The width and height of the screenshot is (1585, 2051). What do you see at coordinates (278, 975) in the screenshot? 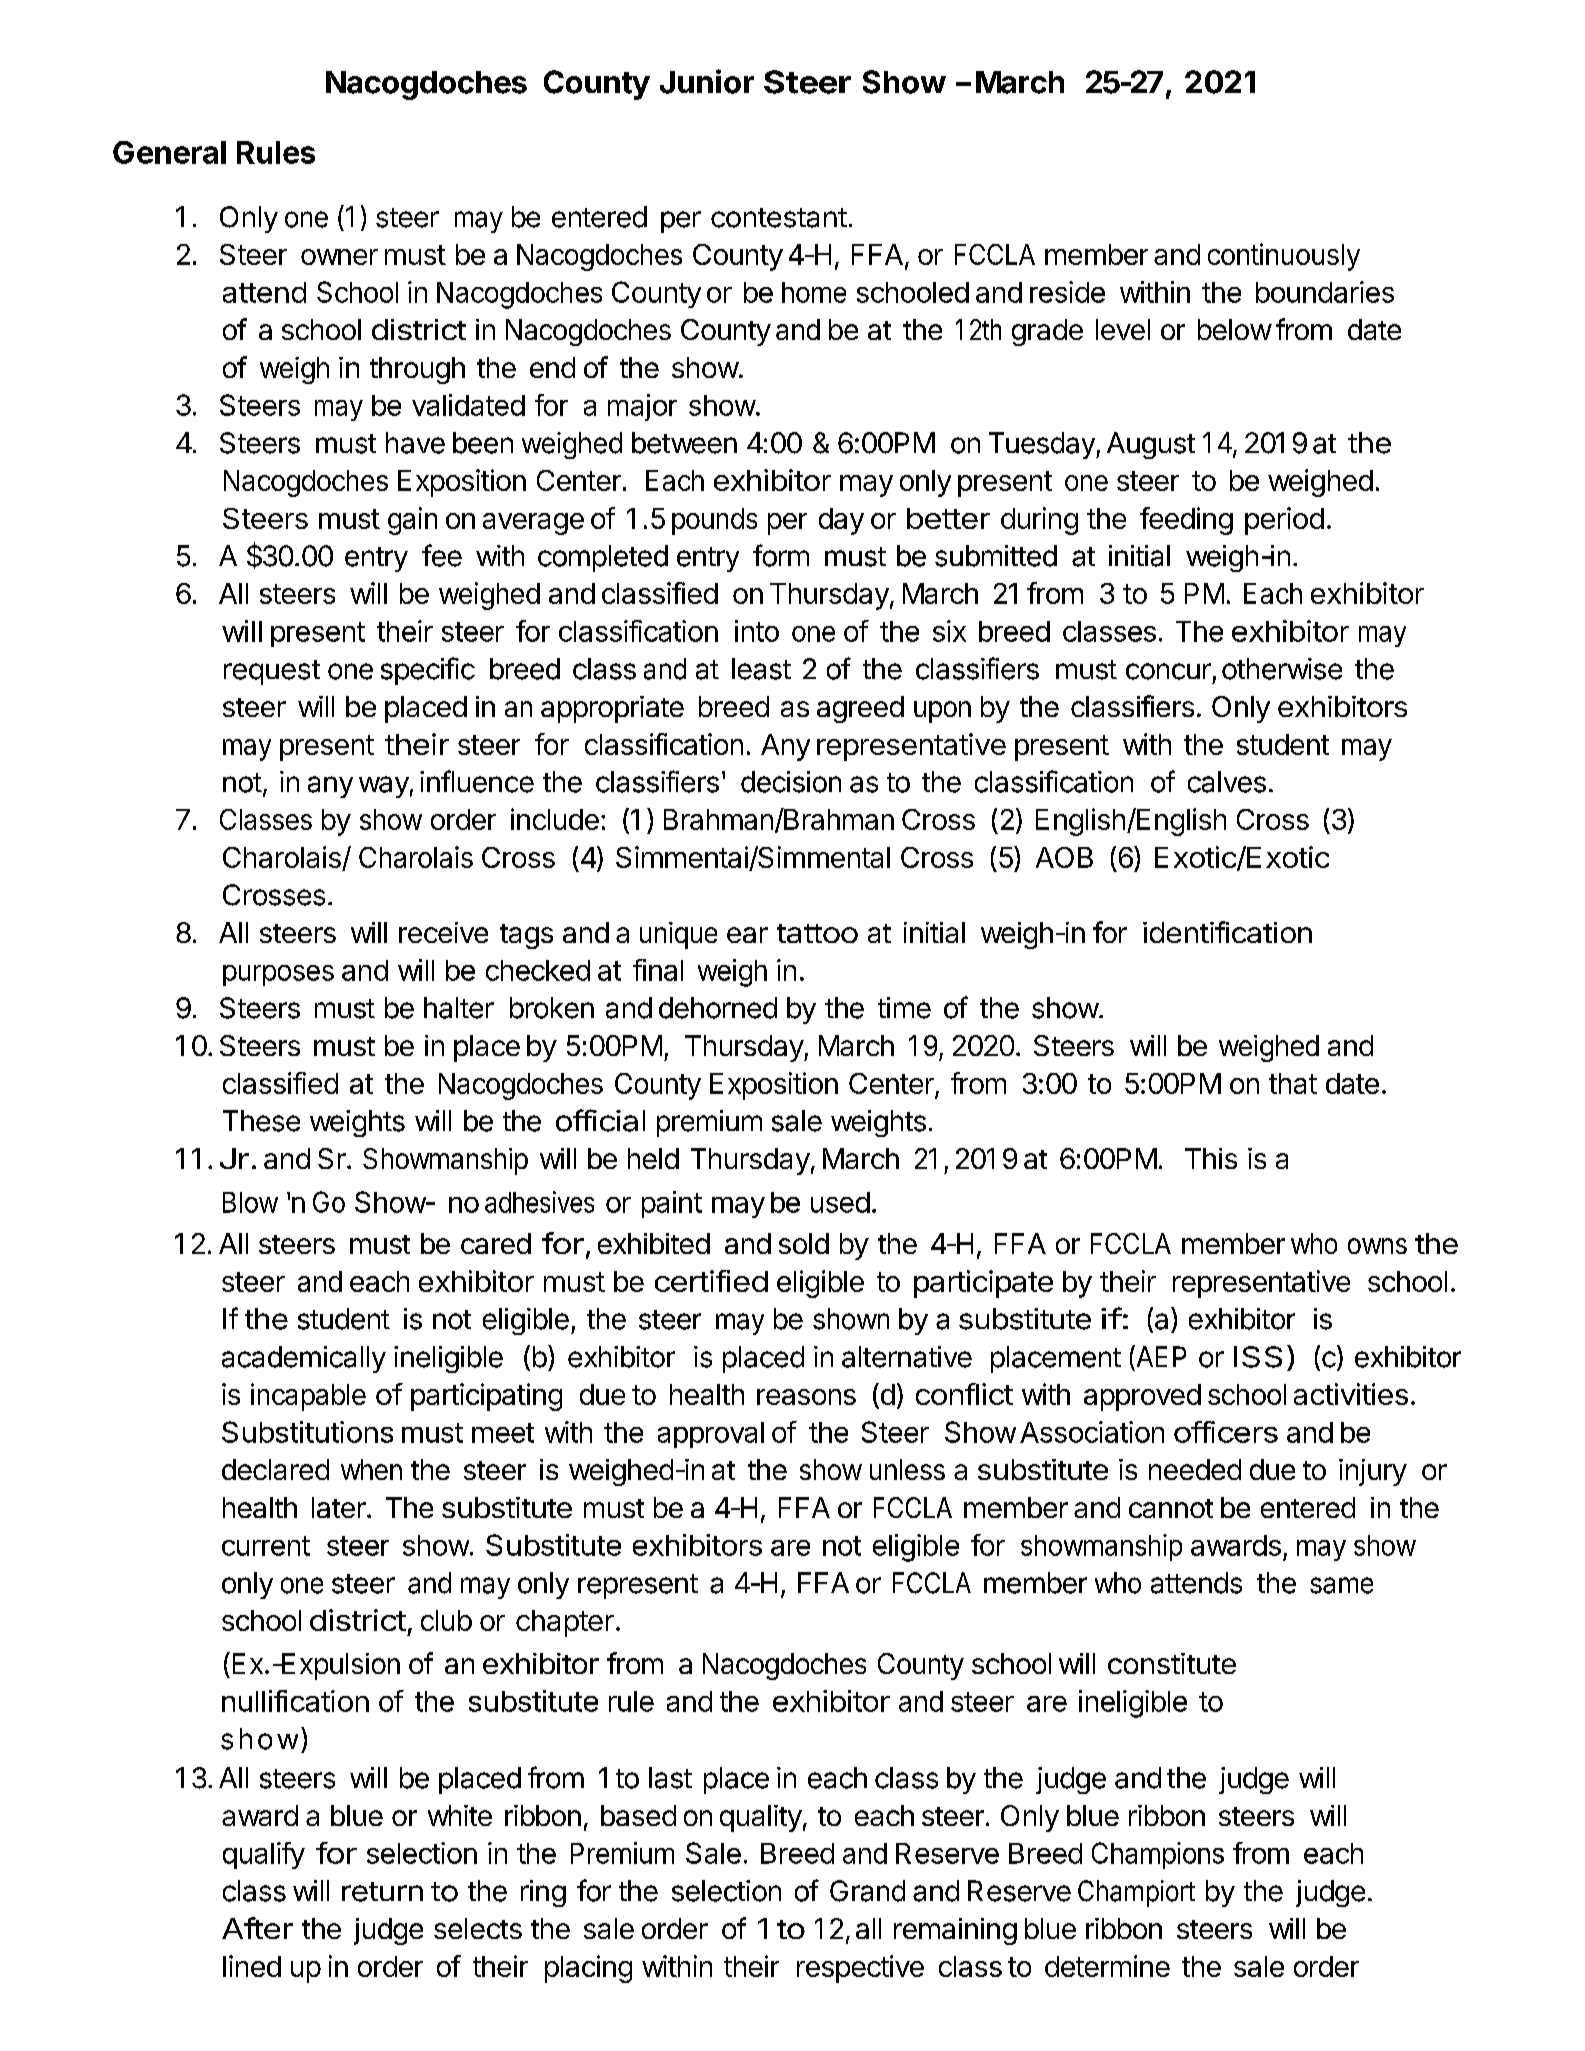
I see `purposes` at bounding box center [278, 975].
